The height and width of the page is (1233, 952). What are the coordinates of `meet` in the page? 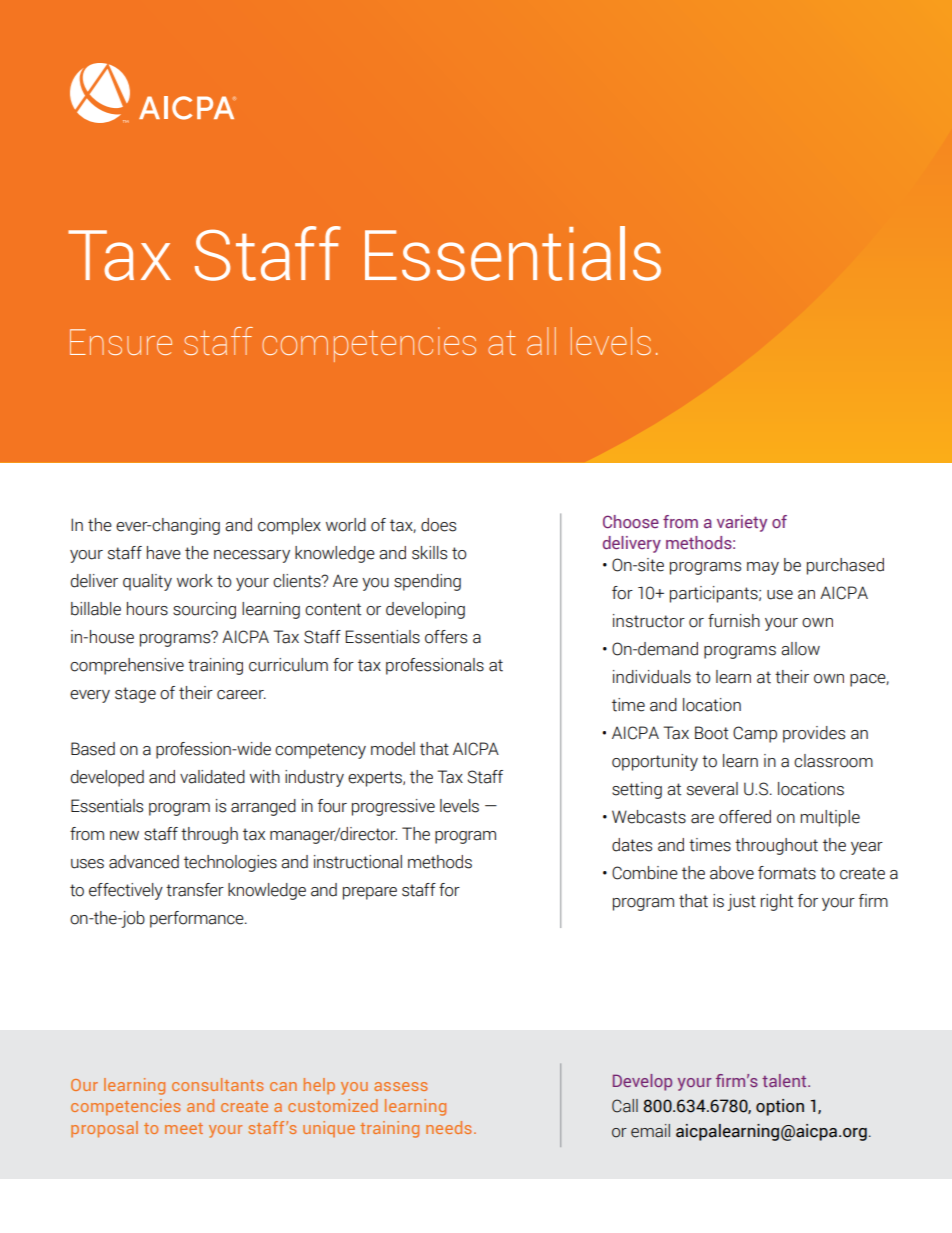 It's located at (184, 1128).
